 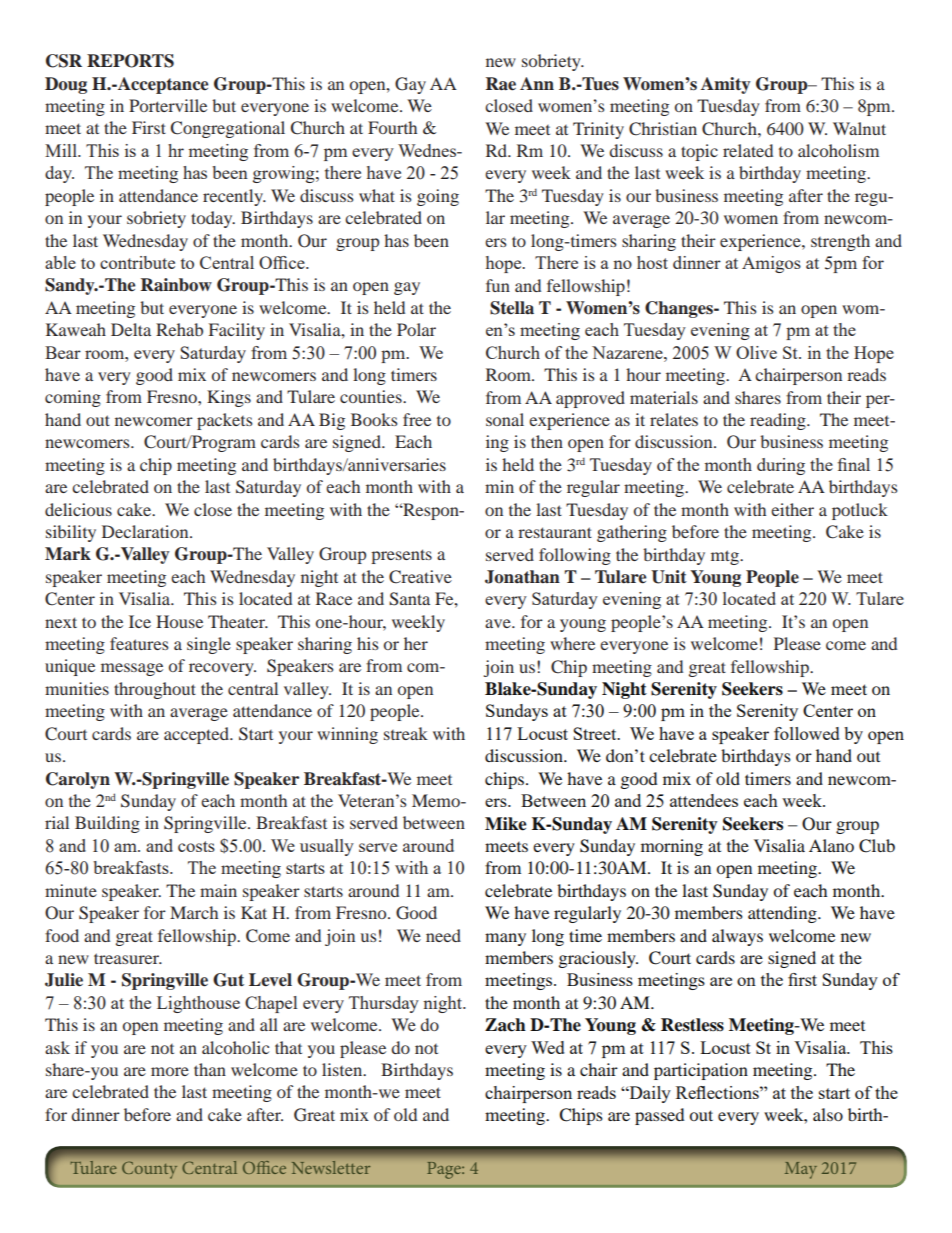 I want to click on Santa, so click(x=409, y=599).
